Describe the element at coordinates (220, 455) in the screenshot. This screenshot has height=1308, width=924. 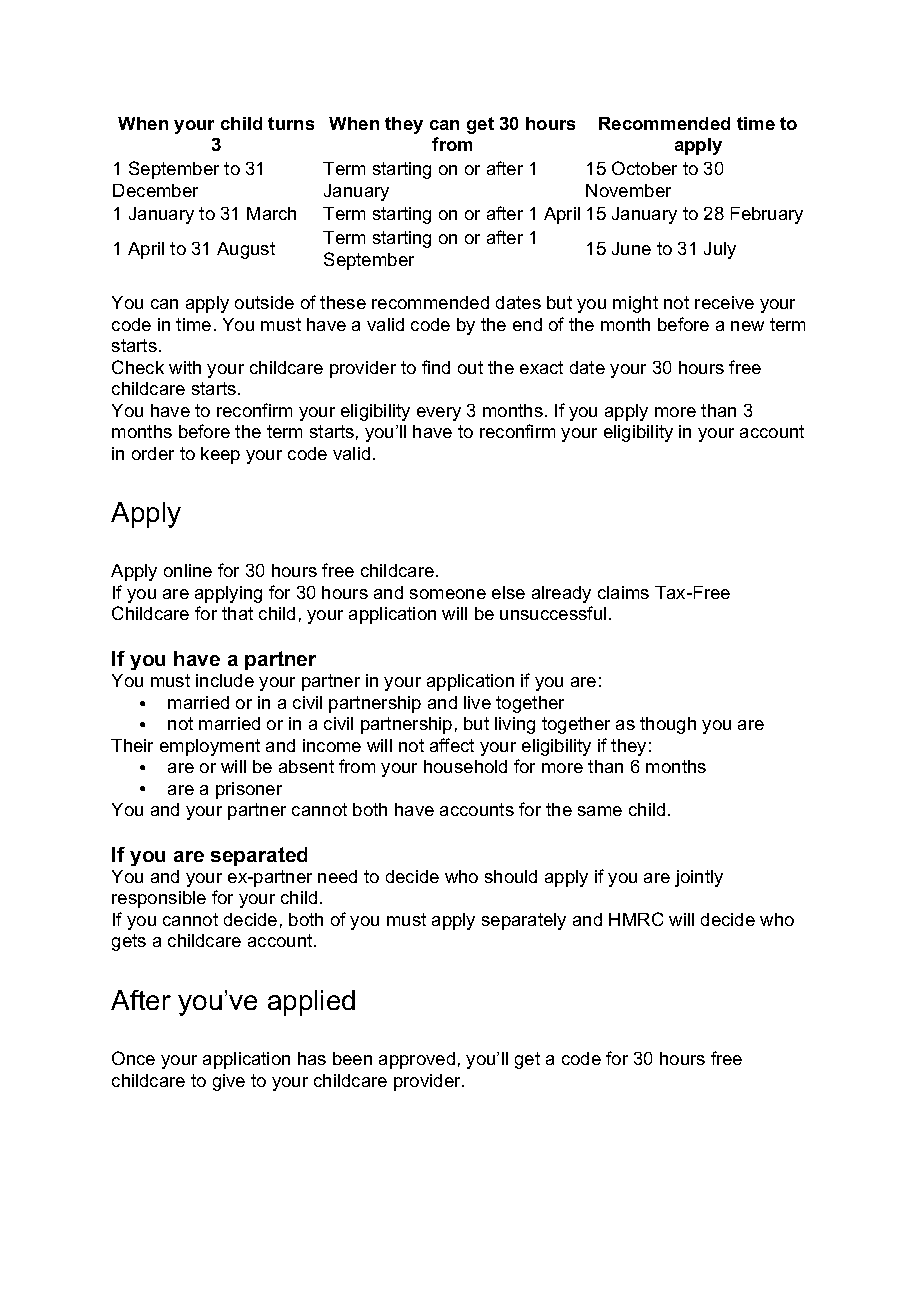
I see `keep` at that location.
